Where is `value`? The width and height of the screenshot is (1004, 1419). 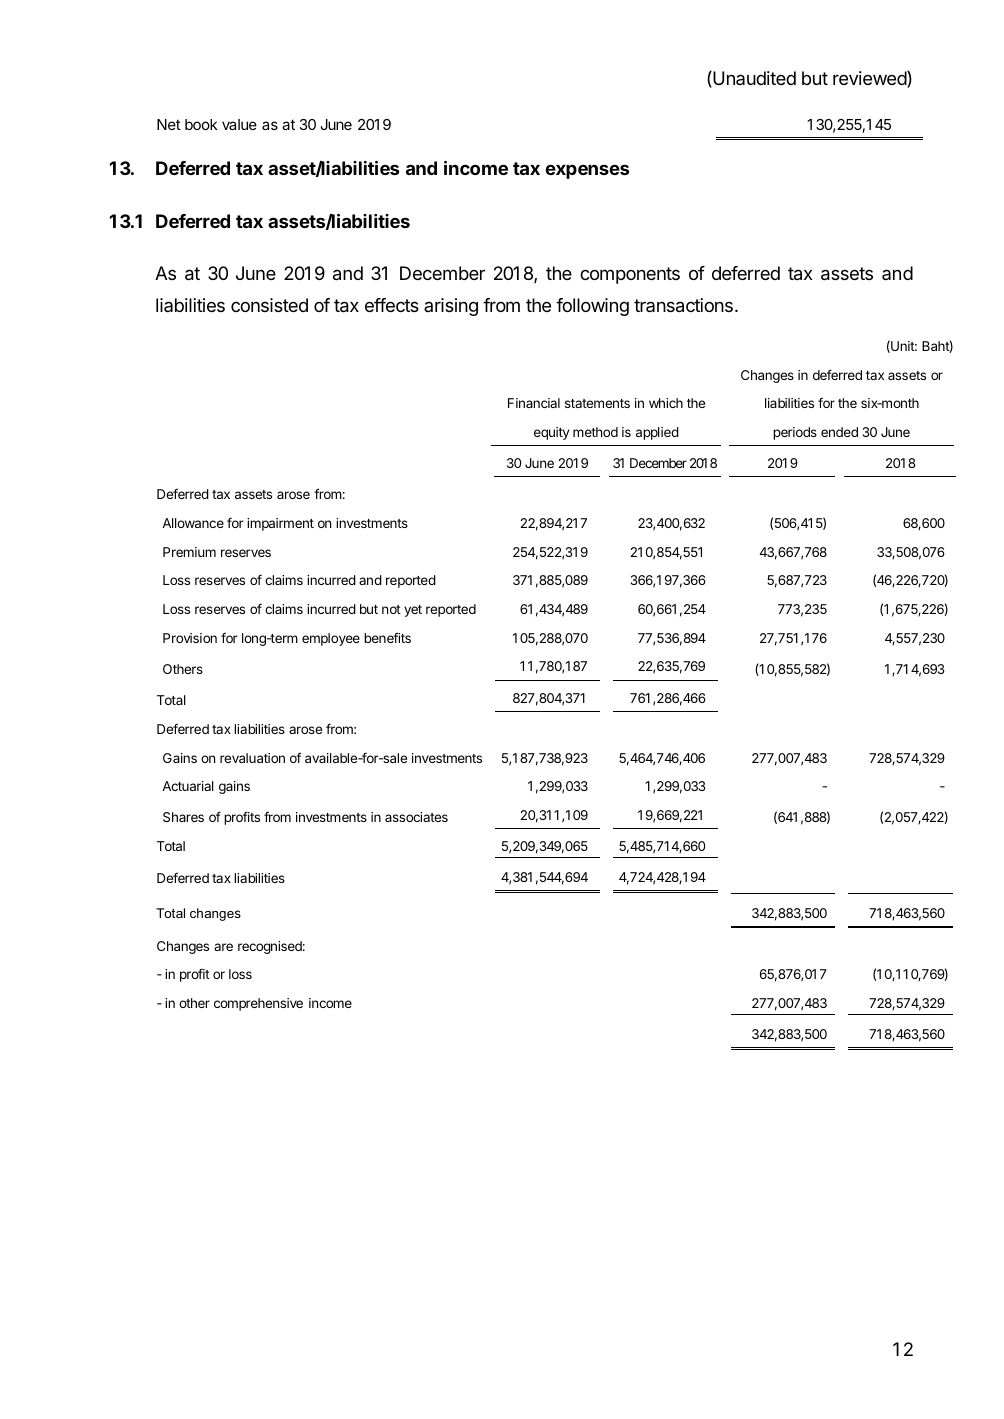 value is located at coordinates (239, 124).
